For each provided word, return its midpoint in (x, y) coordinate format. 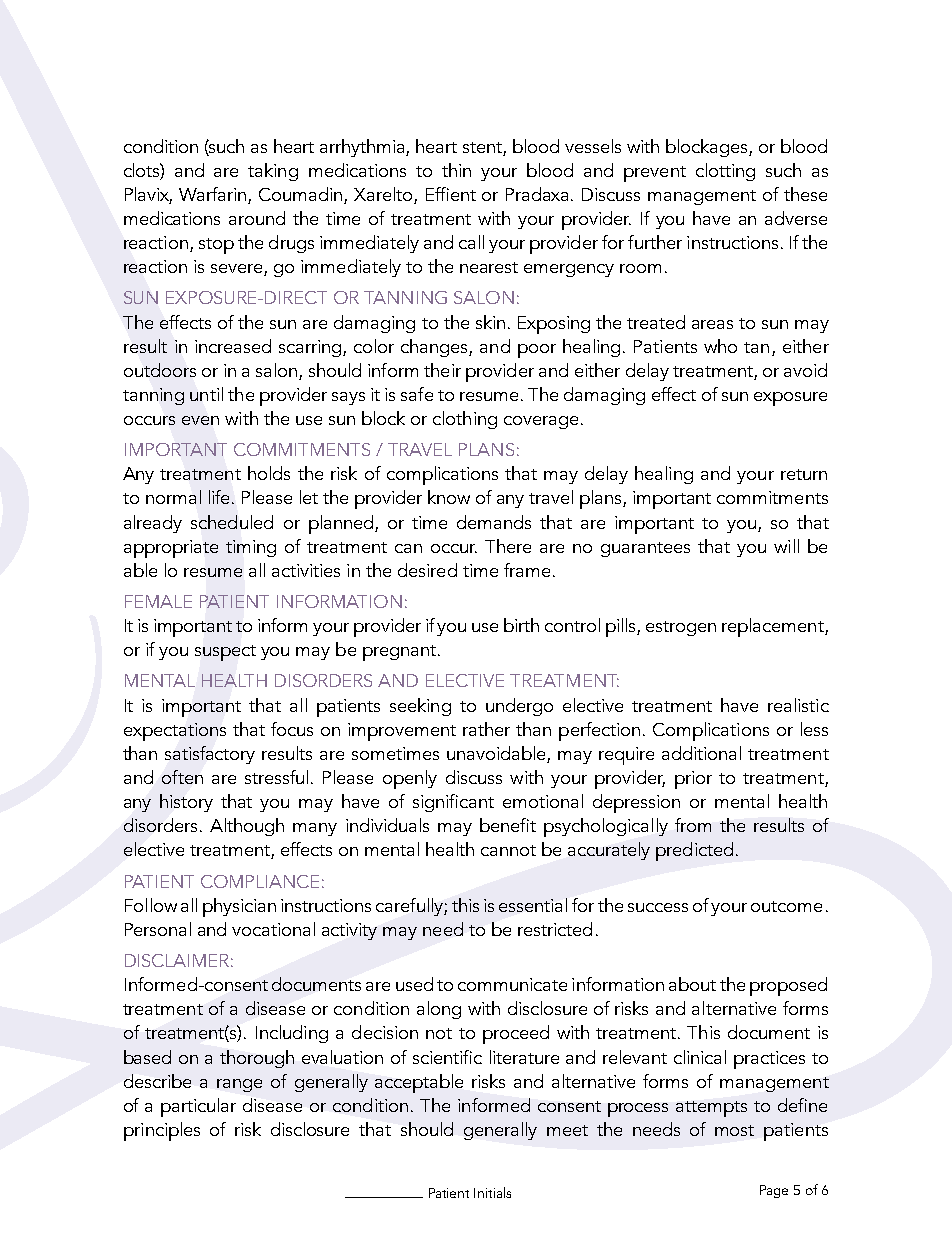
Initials (492, 1192)
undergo (519, 707)
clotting (725, 172)
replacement (774, 627)
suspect (225, 653)
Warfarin (214, 195)
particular (198, 1107)
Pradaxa (539, 194)
